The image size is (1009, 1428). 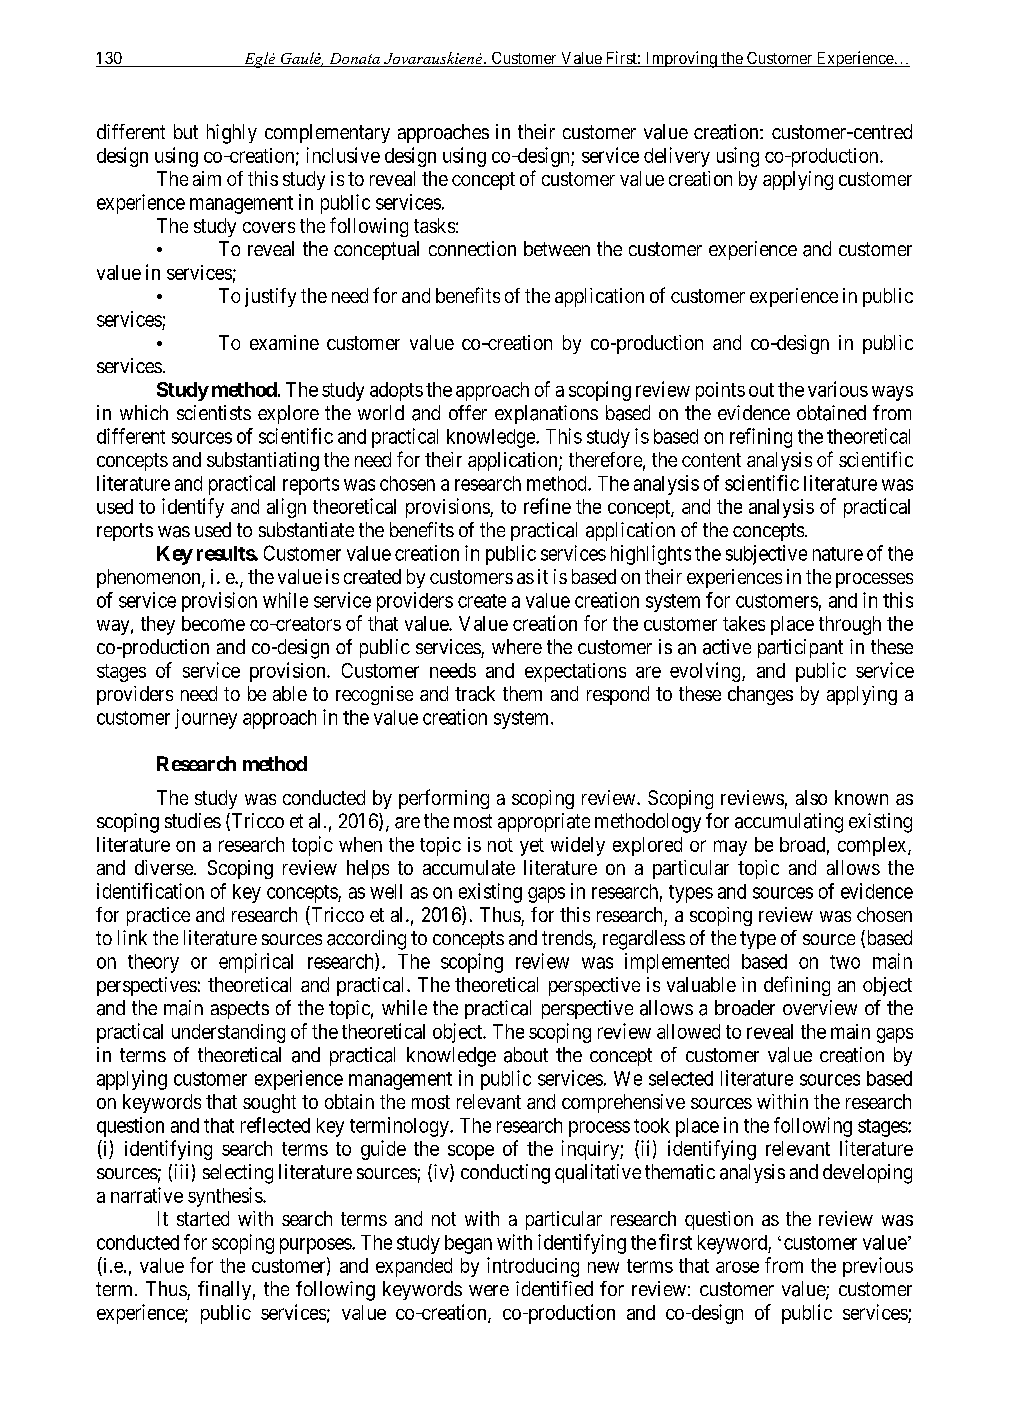 I want to click on participant, so click(x=800, y=648).
